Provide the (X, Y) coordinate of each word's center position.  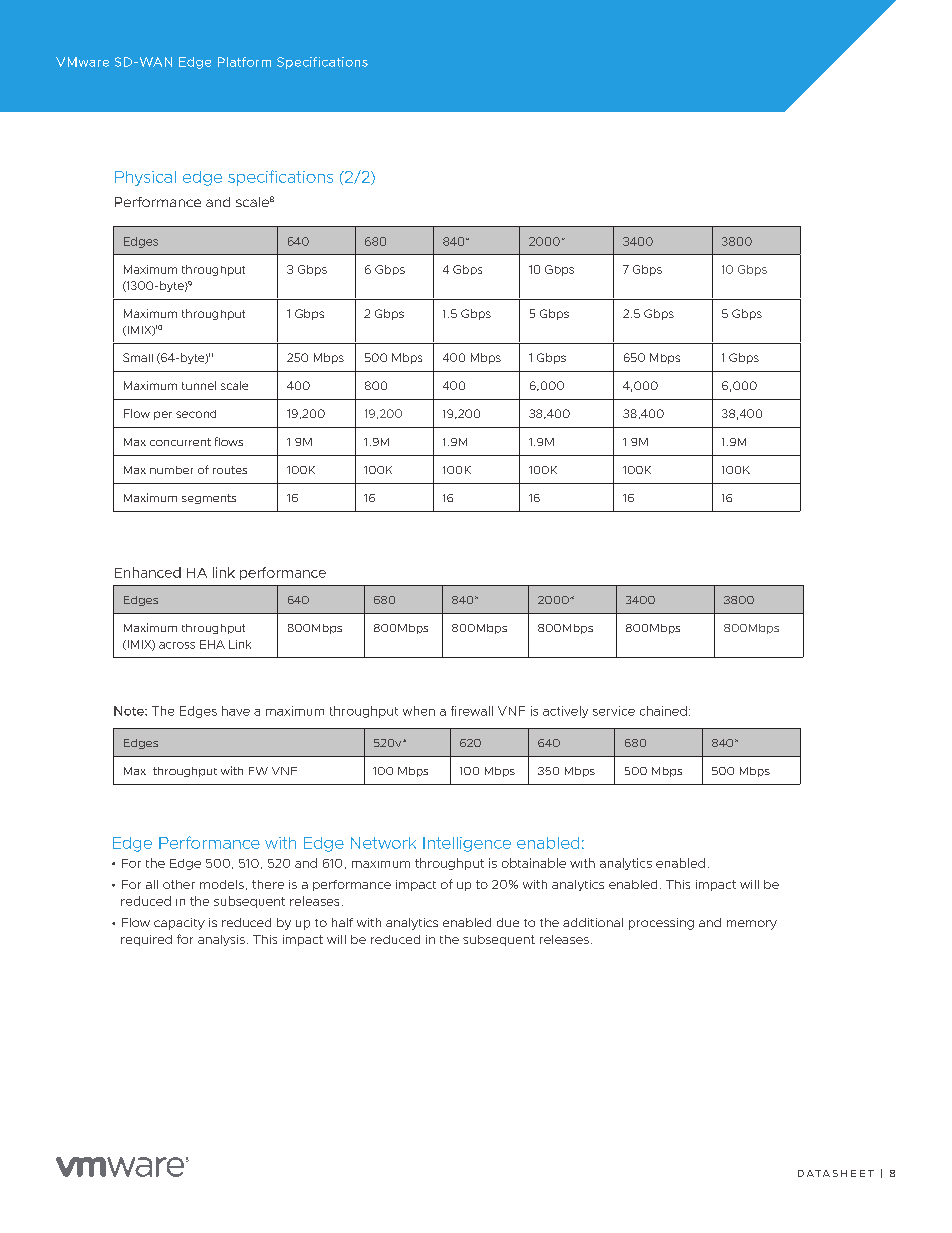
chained (663, 711)
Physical (145, 178)
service (614, 711)
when (419, 711)
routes (230, 470)
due (508, 922)
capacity (179, 924)
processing (661, 924)
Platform (244, 62)
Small (138, 357)
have (236, 711)
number (171, 470)
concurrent (180, 442)
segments (209, 499)
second (196, 414)
